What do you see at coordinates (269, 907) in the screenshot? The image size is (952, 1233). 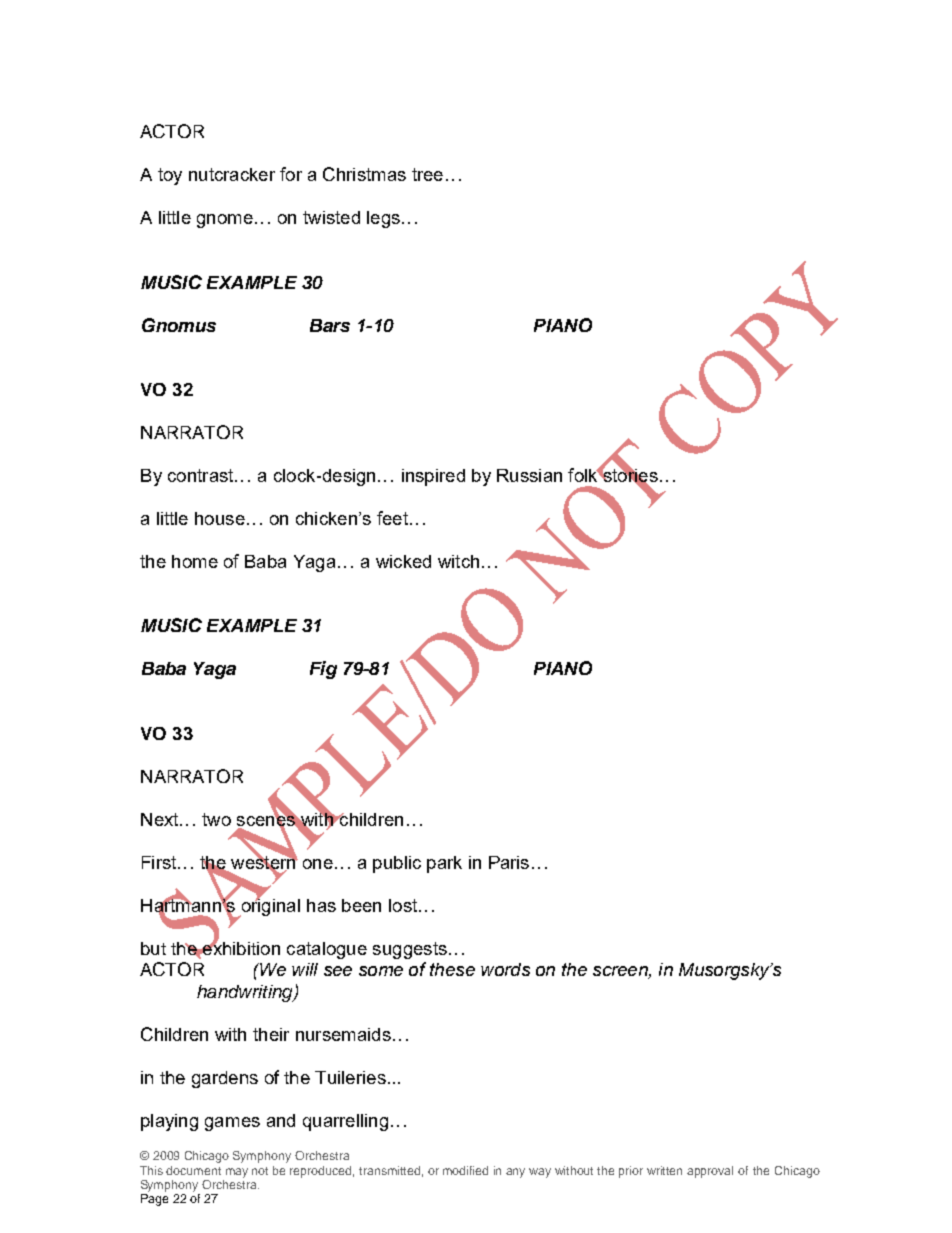 I see `original` at bounding box center [269, 907].
